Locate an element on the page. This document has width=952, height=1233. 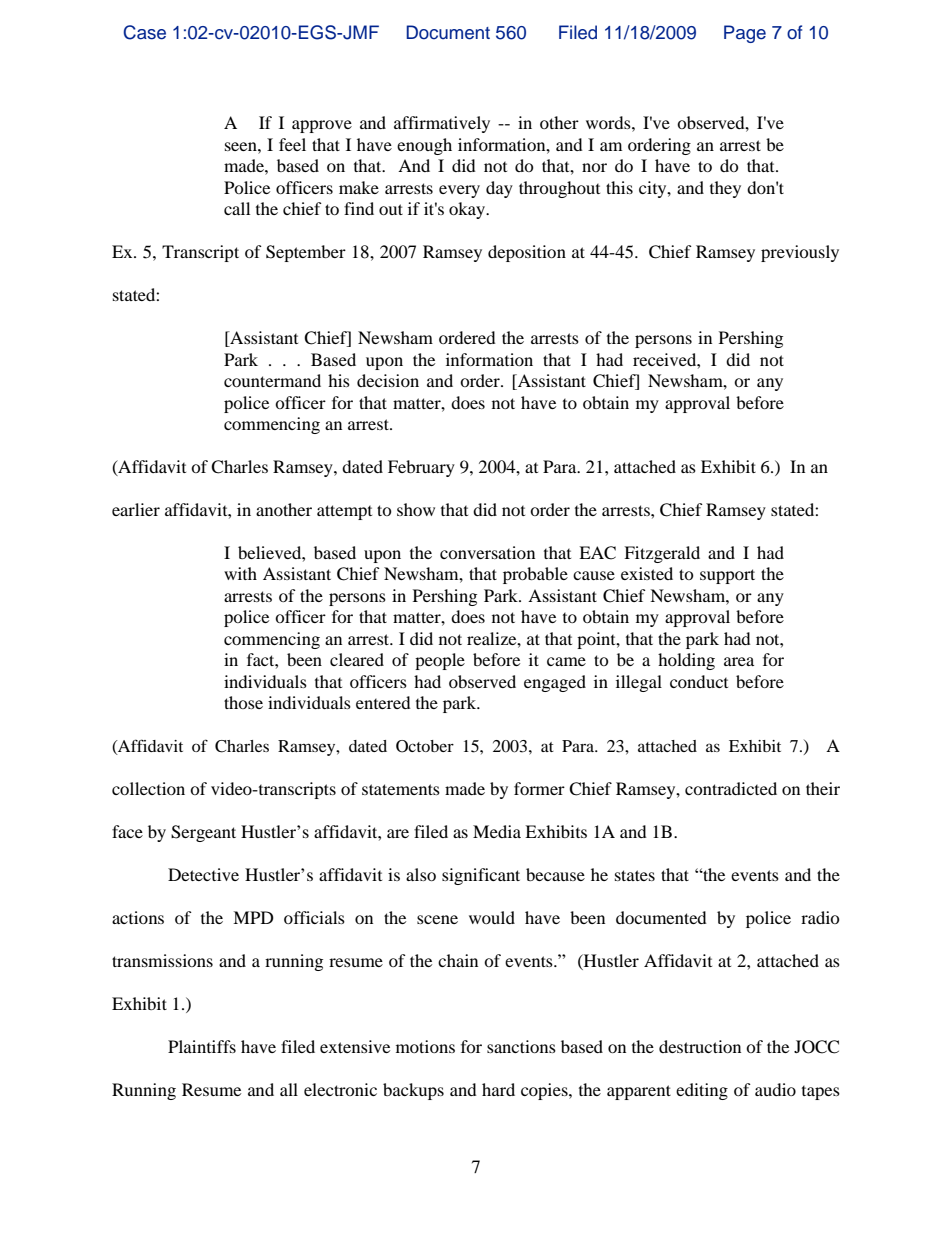
Plaintiffs is located at coordinates (202, 1046).
